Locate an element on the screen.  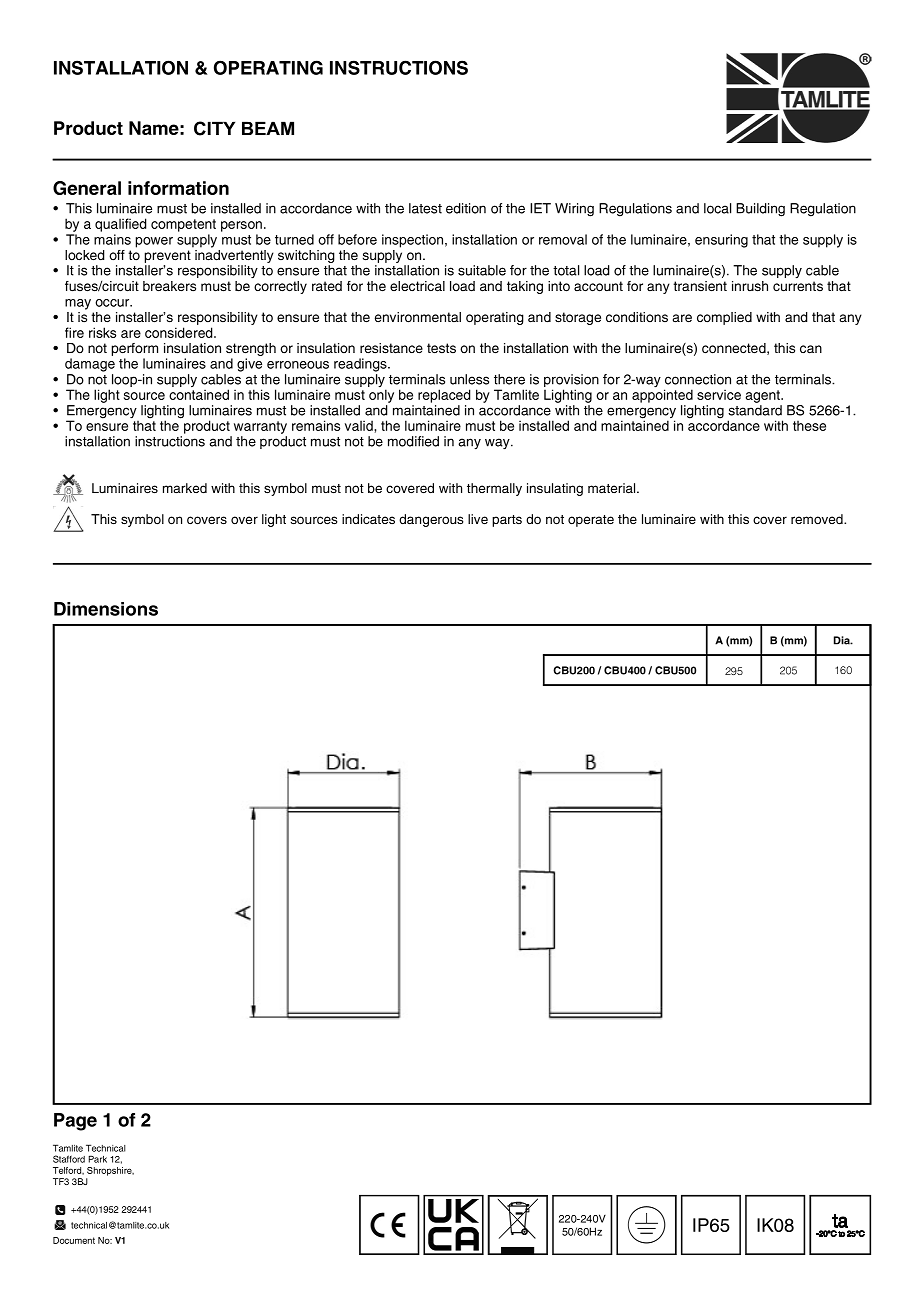
local is located at coordinates (717, 208).
